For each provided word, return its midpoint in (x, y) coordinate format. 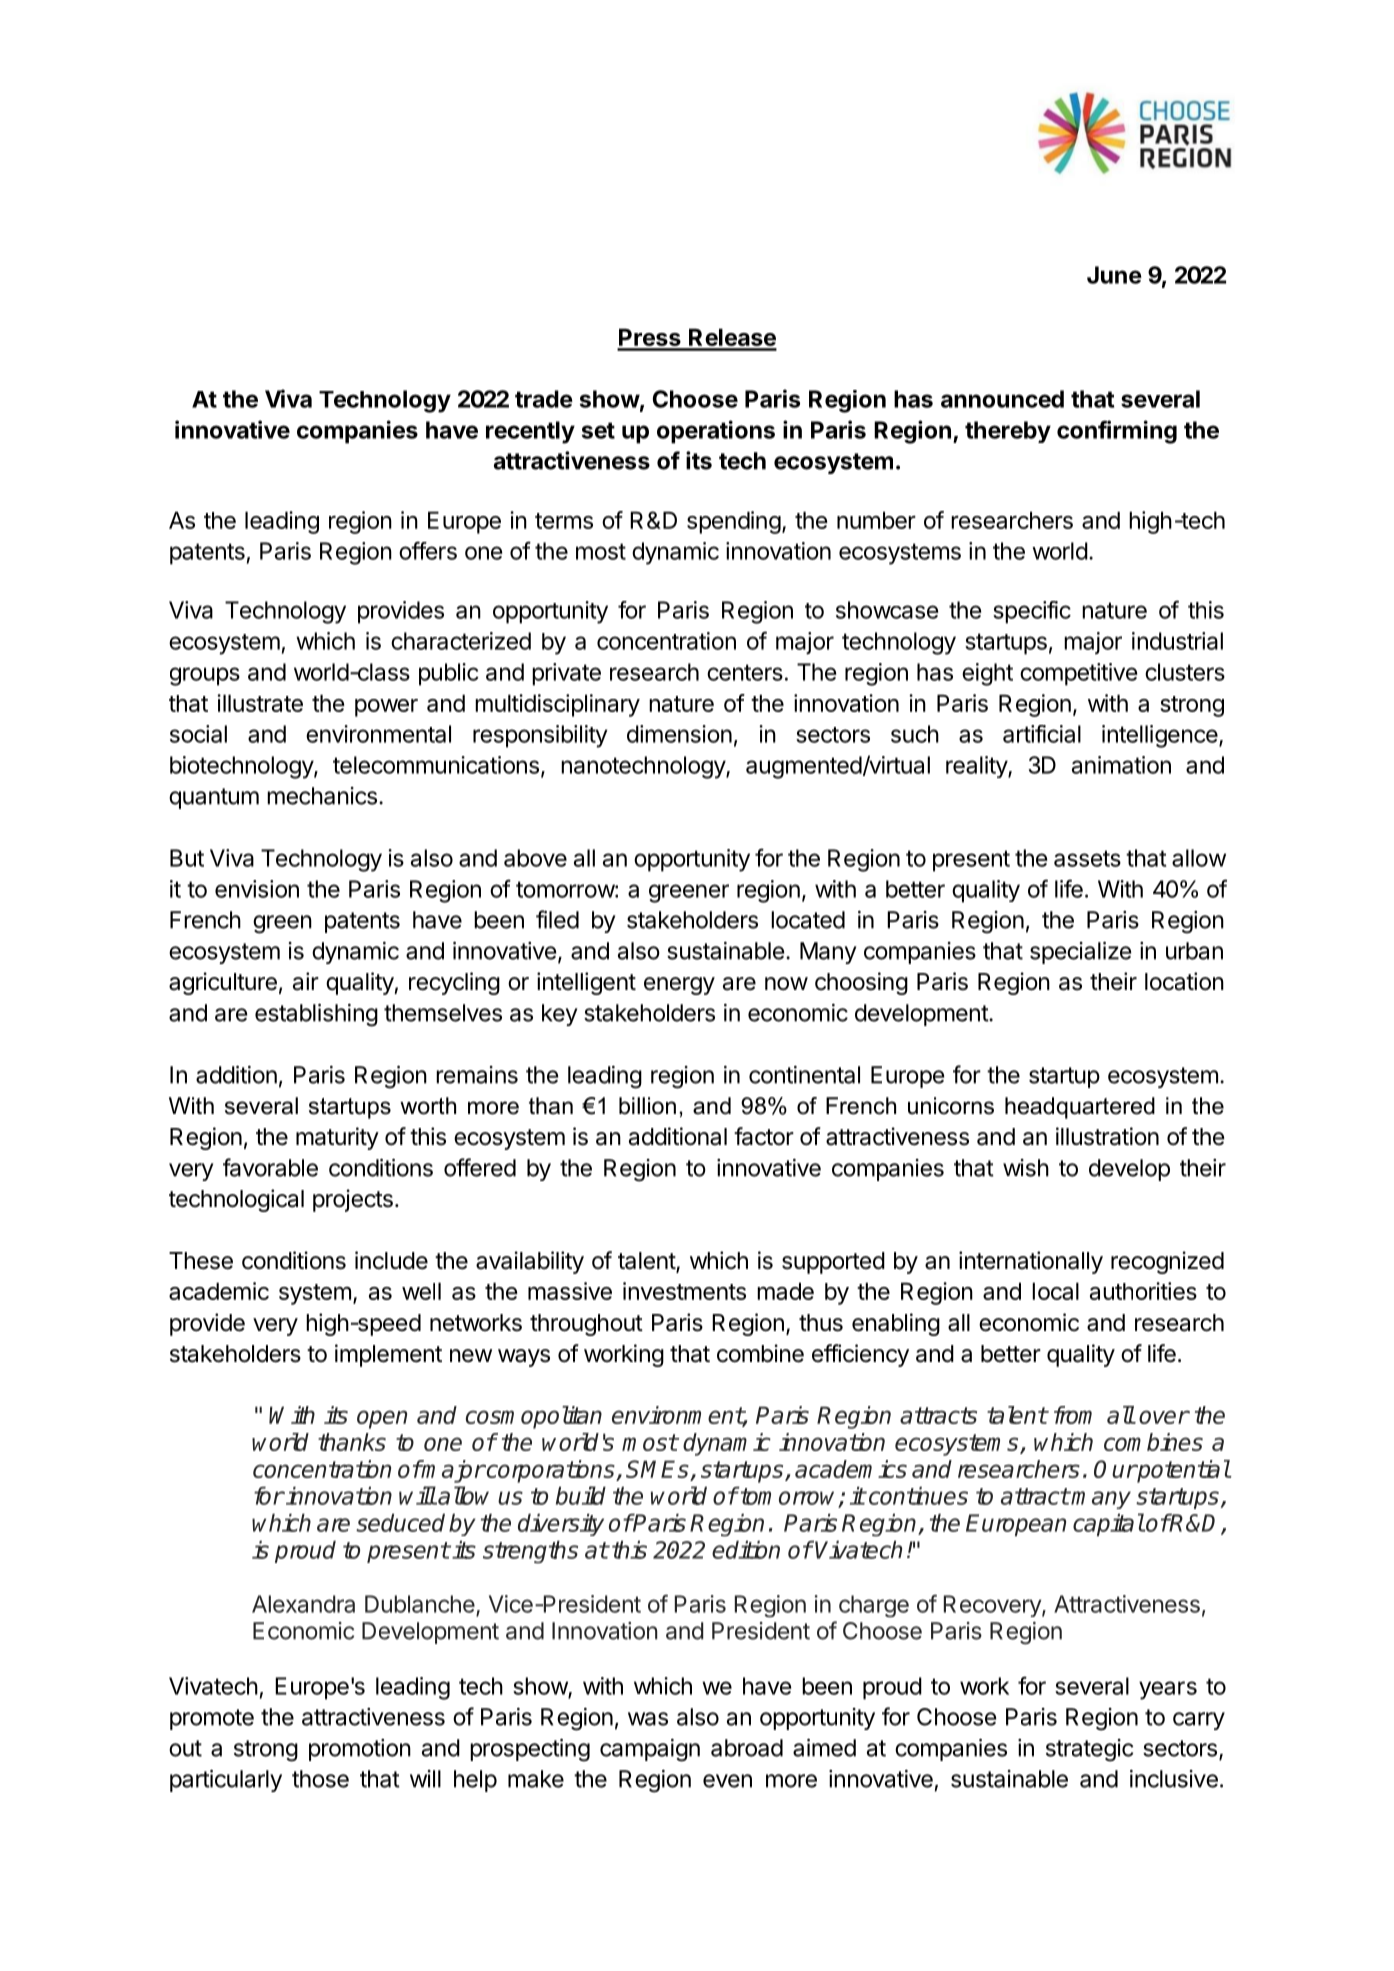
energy (679, 986)
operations (716, 432)
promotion (360, 1750)
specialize (1080, 953)
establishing (316, 1015)
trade (544, 399)
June (1114, 275)
